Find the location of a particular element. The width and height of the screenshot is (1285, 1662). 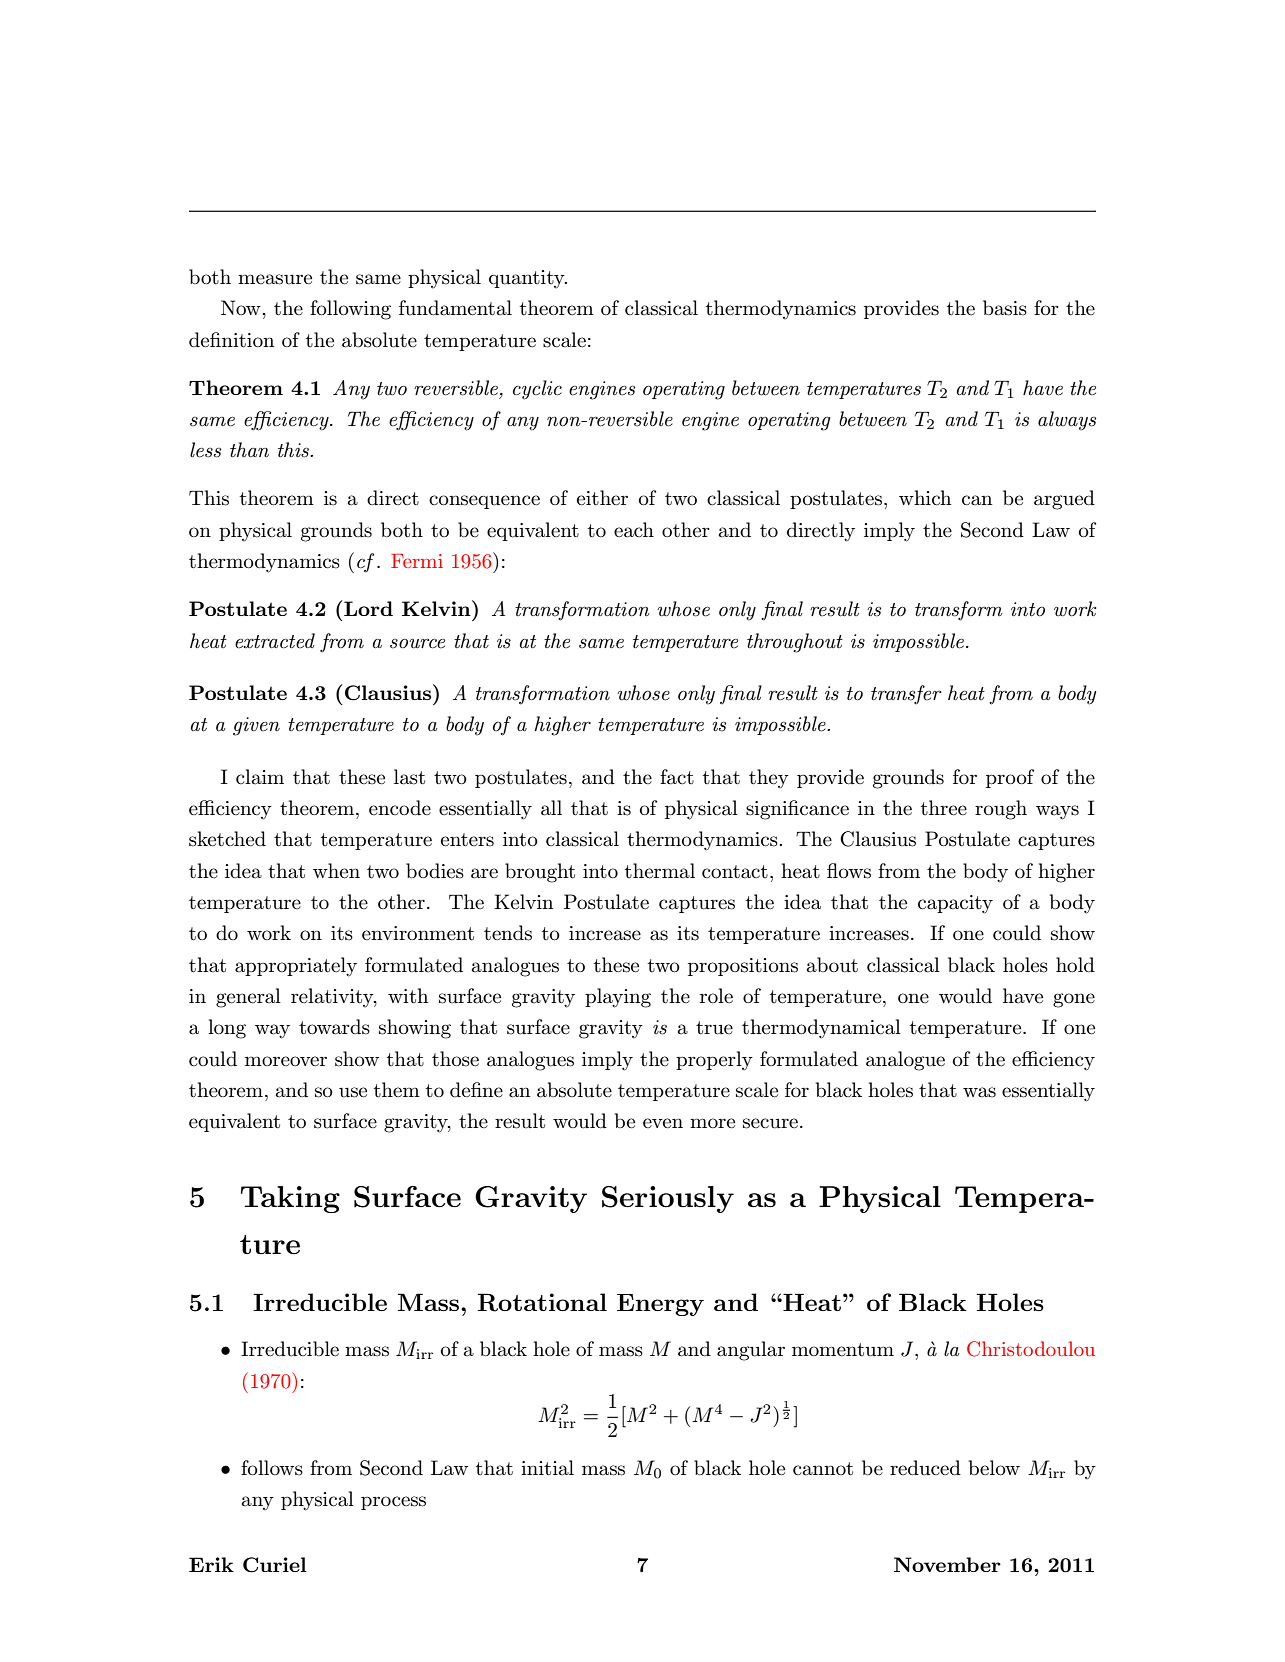

was is located at coordinates (979, 1092).
